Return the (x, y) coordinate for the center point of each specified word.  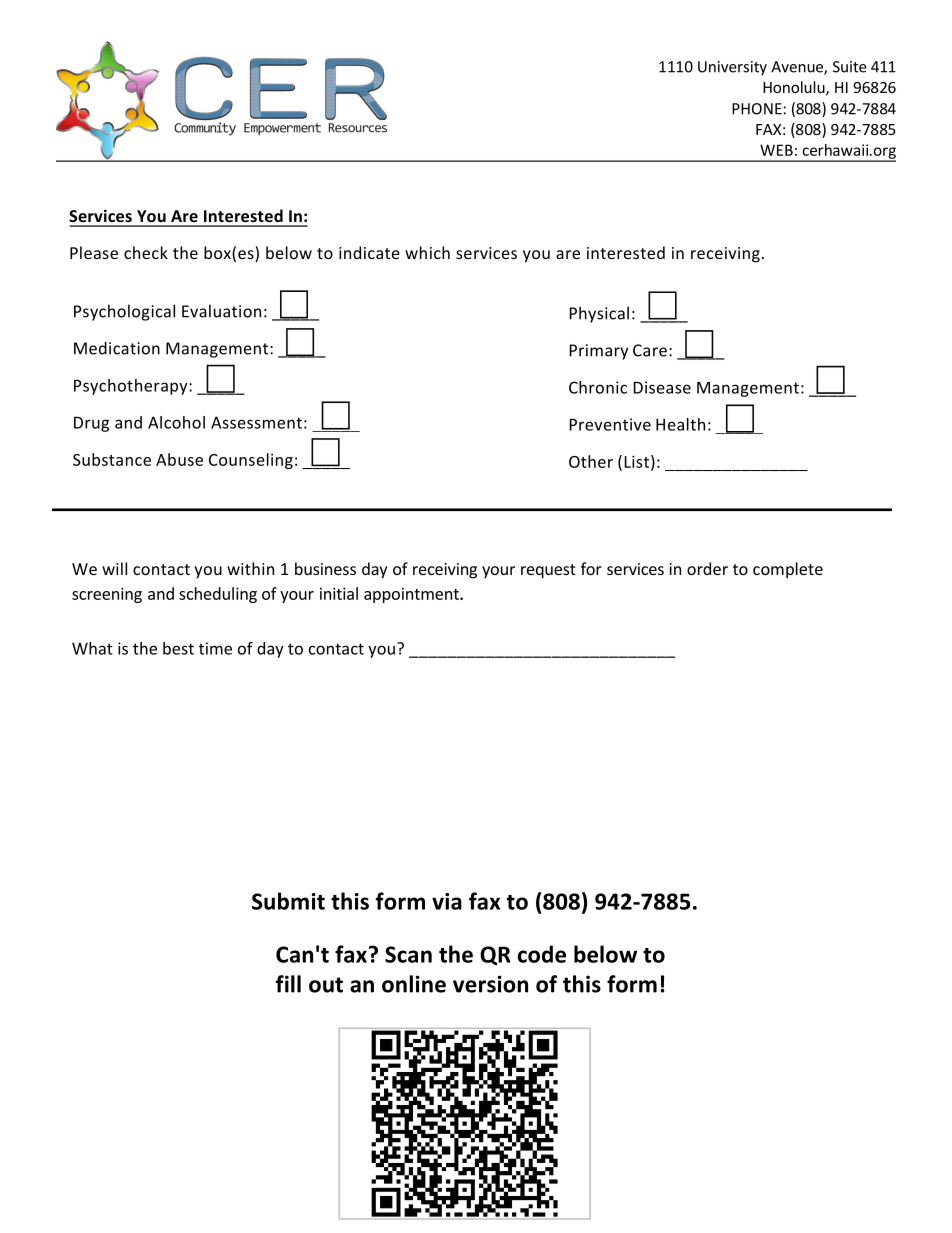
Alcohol (176, 422)
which (427, 252)
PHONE (757, 109)
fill (288, 984)
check (146, 252)
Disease (662, 387)
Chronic (598, 387)
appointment (412, 595)
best (178, 648)
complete (788, 570)
